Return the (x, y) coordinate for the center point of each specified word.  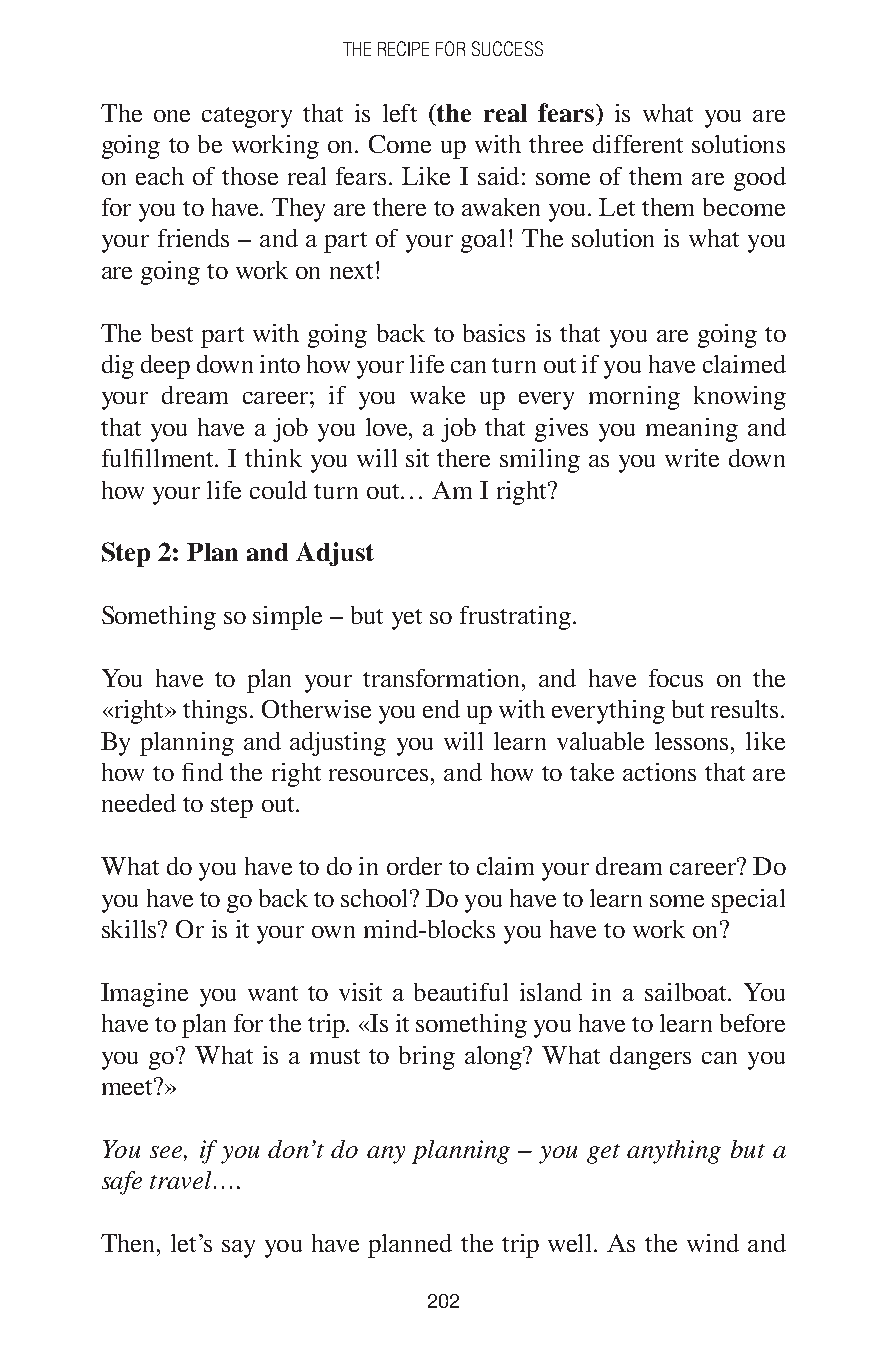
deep (165, 367)
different (638, 144)
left (400, 113)
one (172, 116)
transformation (441, 678)
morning (634, 398)
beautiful (461, 992)
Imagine (144, 995)
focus (676, 678)
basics (494, 333)
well (569, 1243)
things (217, 712)
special (748, 901)
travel (182, 1180)
